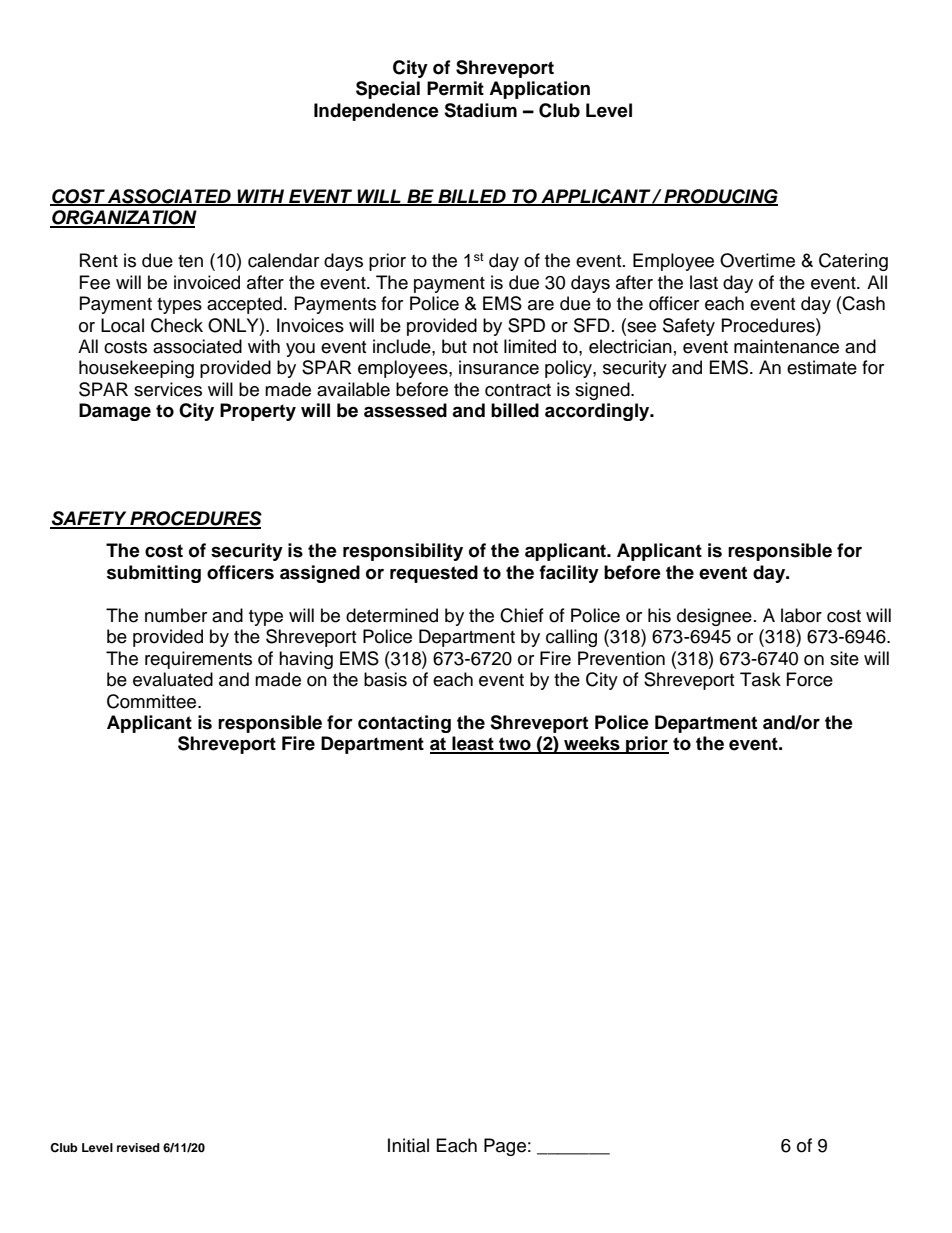 The image size is (952, 1233). I want to click on Initial, so click(408, 1145).
